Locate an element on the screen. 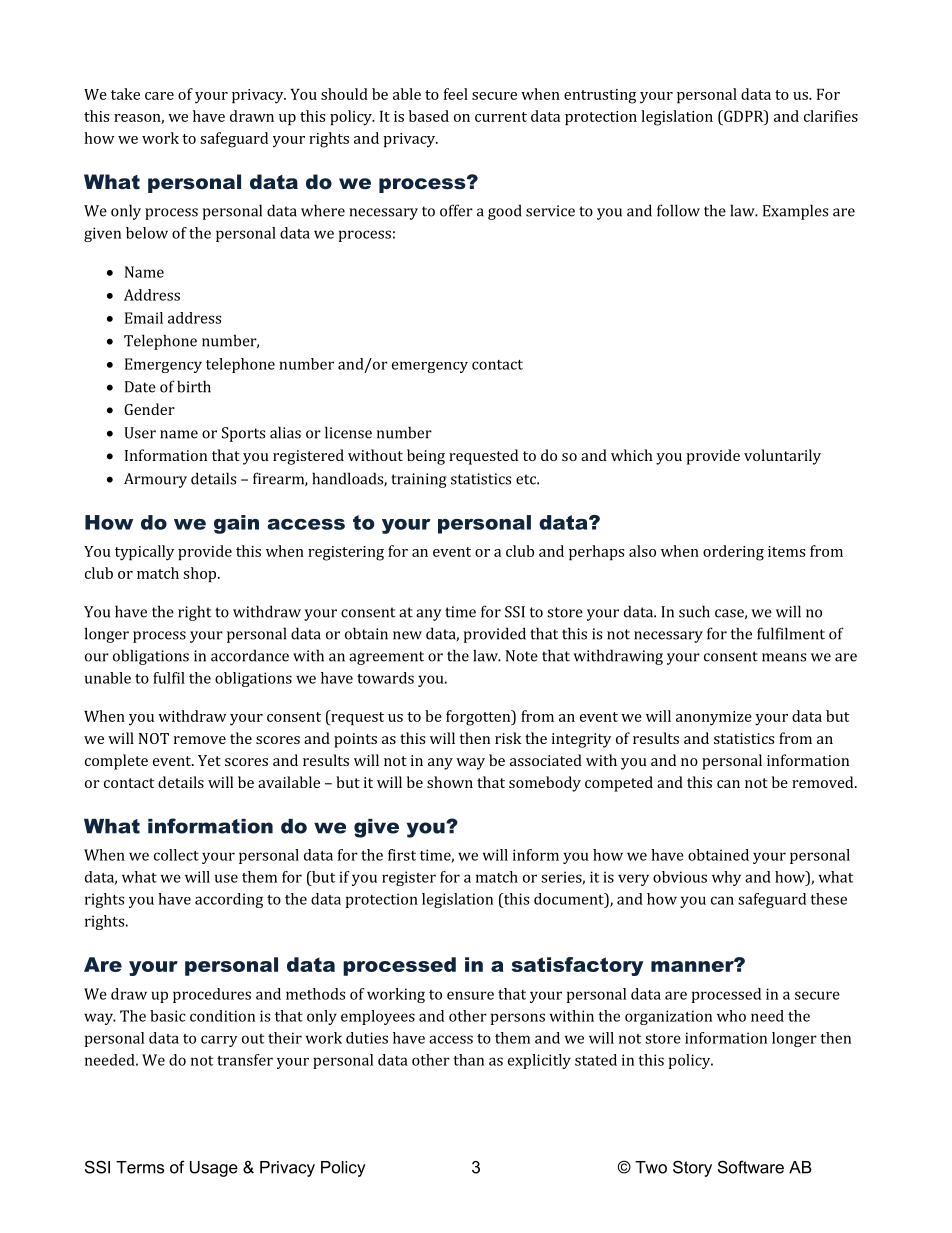  than is located at coordinates (468, 1060).
